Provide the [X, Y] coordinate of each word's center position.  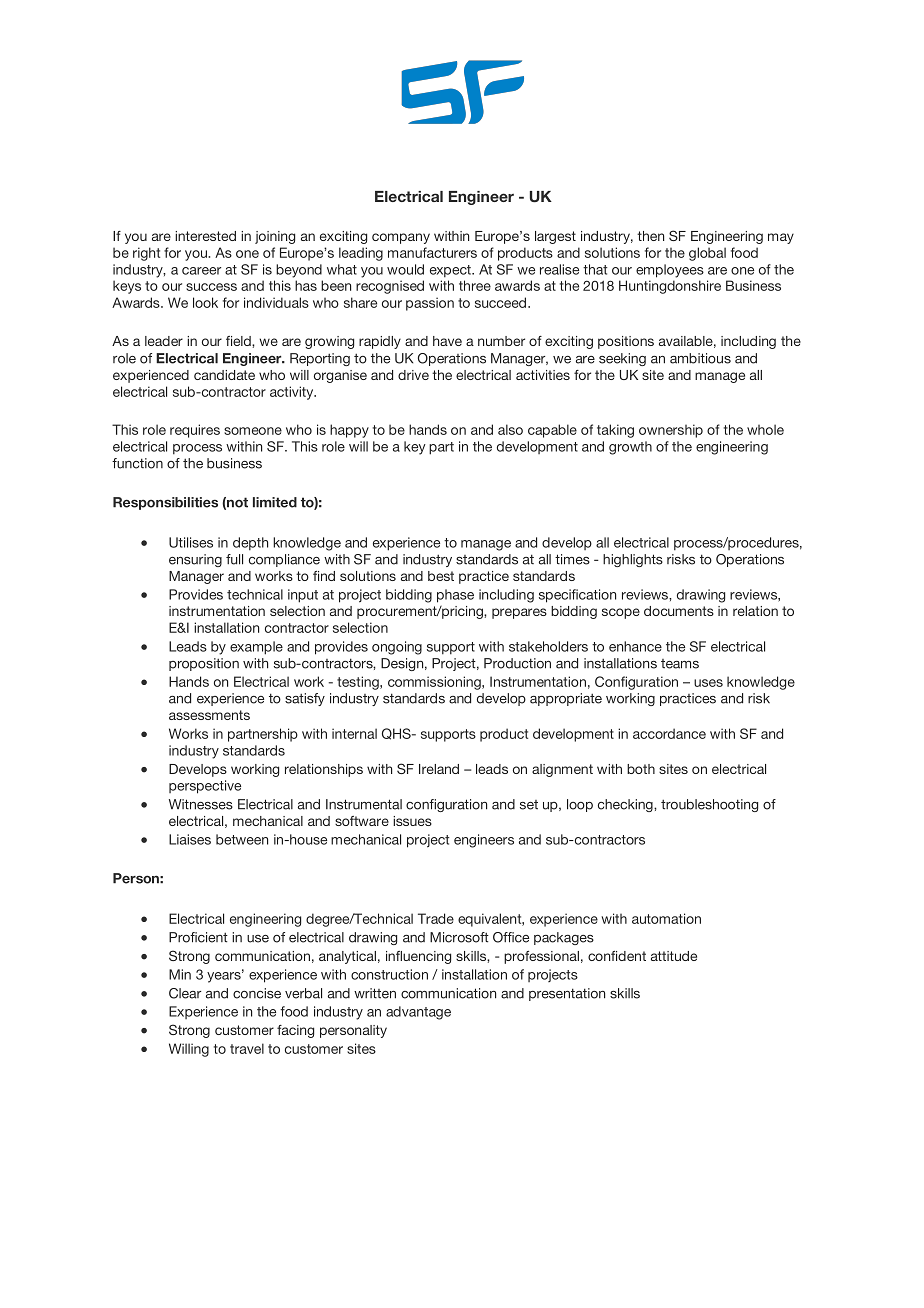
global [707, 254]
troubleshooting [709, 805]
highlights [633, 560]
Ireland [439, 769]
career [201, 271]
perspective [205, 787]
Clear [185, 993]
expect [451, 271]
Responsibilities [165, 503]
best [441, 576]
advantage [418, 1013]
